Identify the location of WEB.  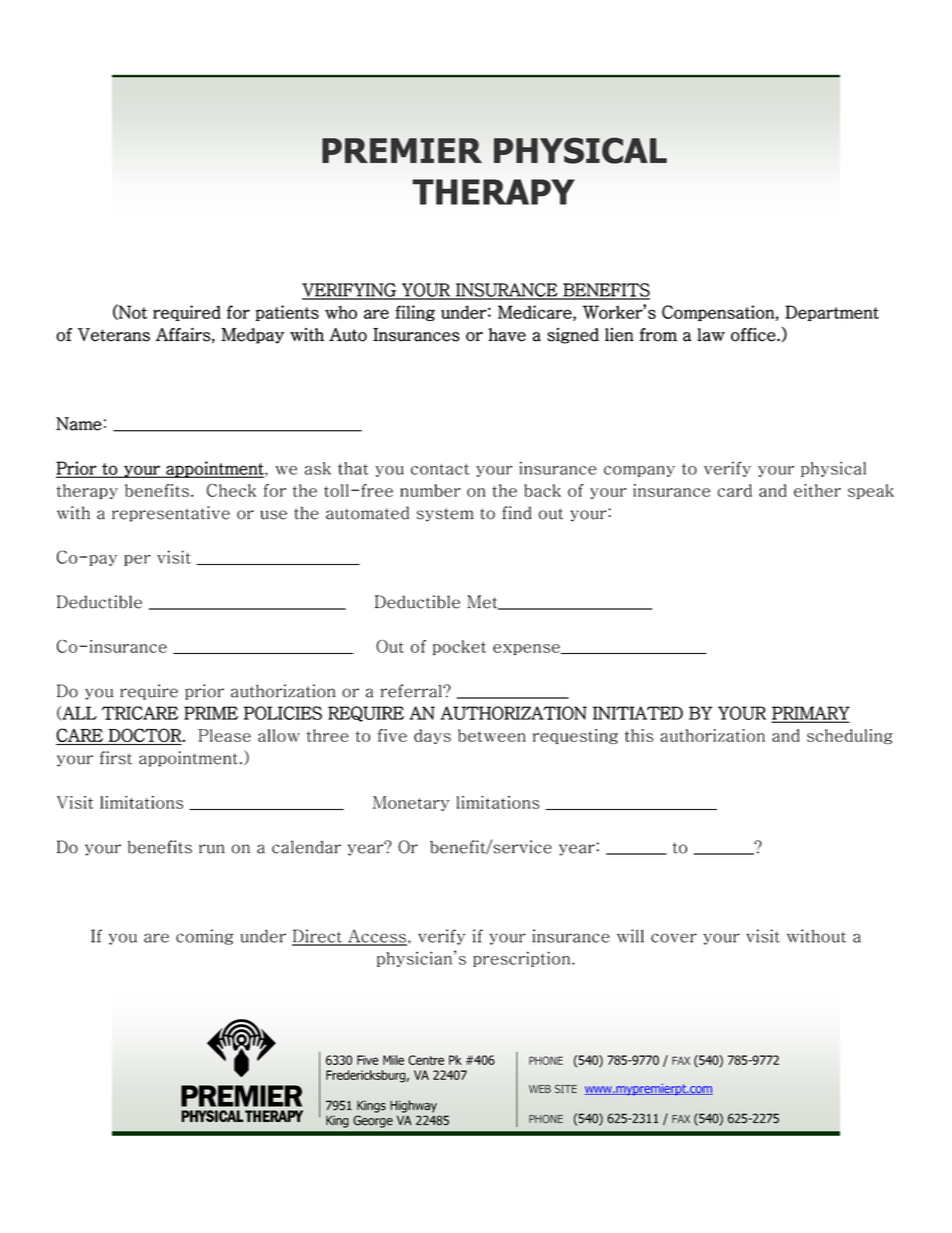
(540, 1089).
